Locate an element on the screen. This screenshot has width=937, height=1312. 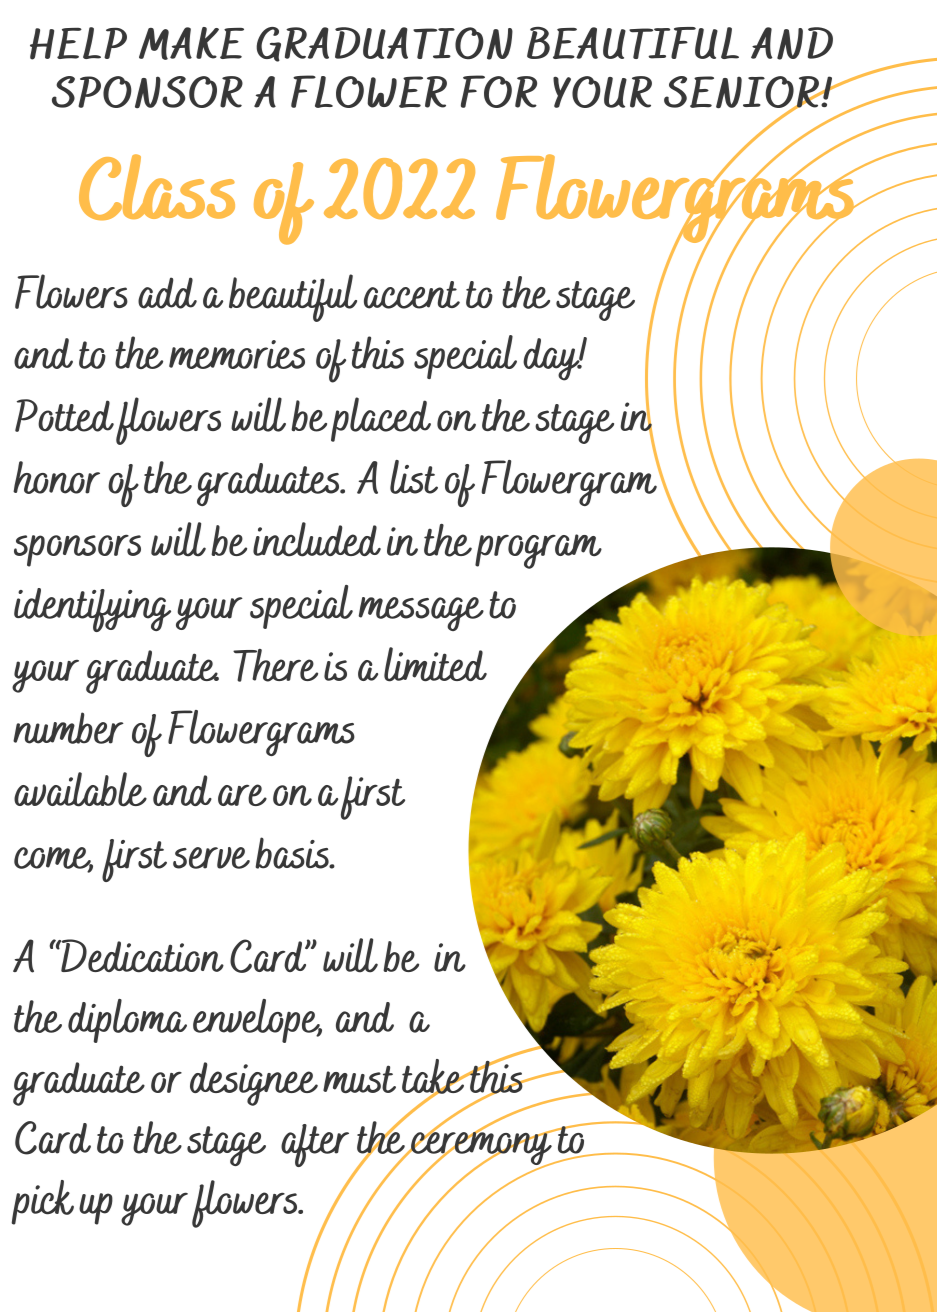
take is located at coordinates (434, 1077).
